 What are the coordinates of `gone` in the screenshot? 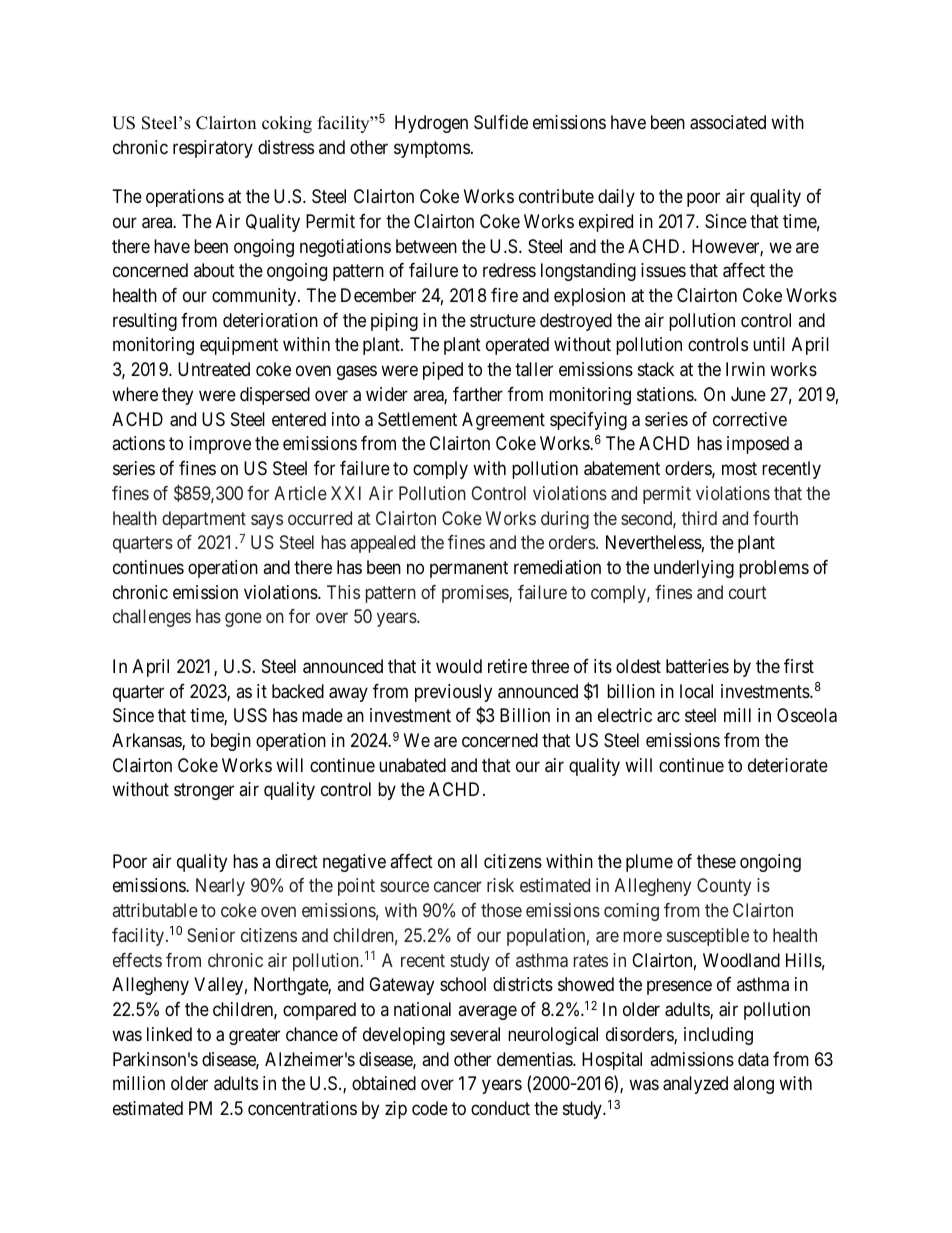 It's located at (243, 620).
